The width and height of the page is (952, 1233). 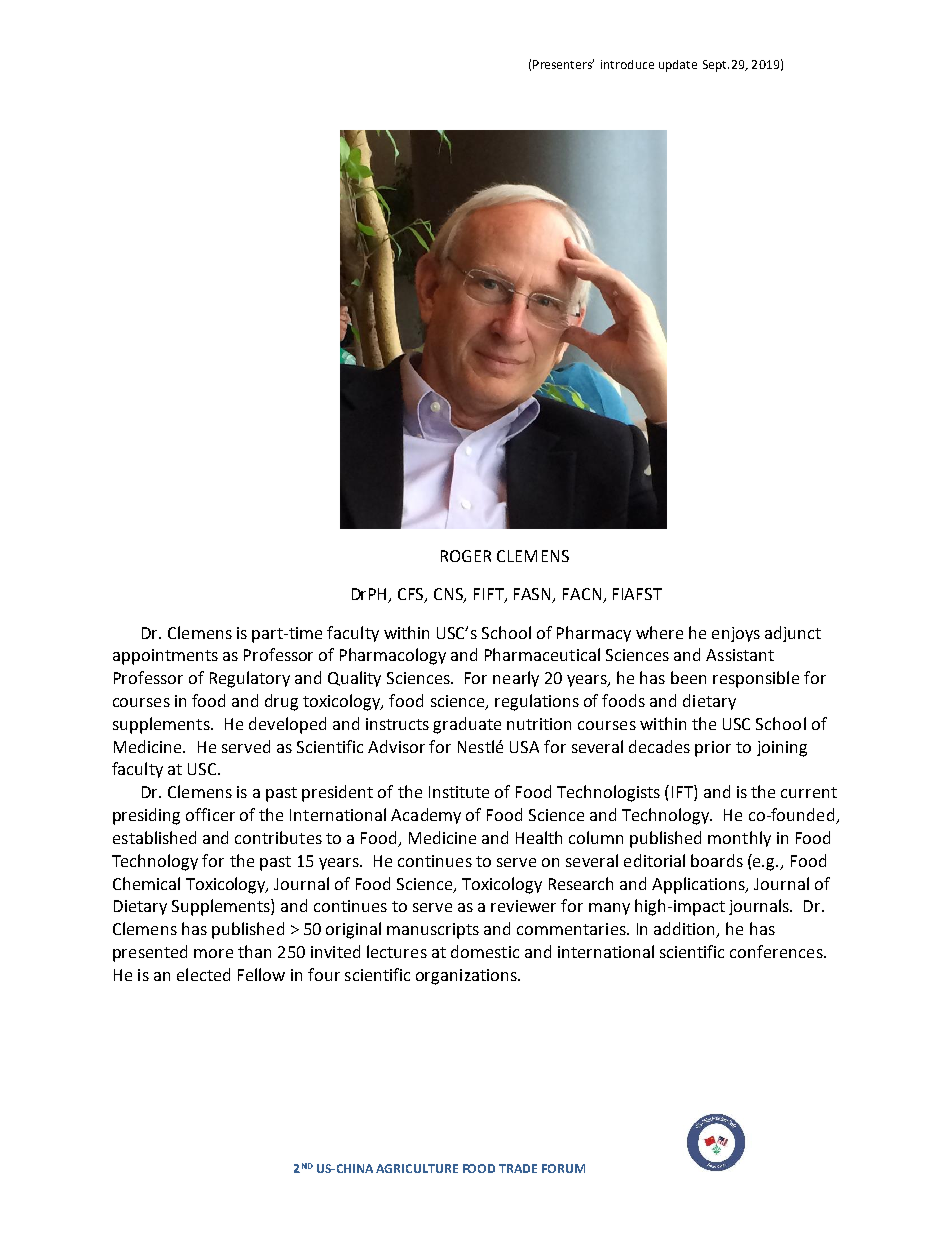 What do you see at coordinates (678, 66) in the page?
I see `update` at bounding box center [678, 66].
